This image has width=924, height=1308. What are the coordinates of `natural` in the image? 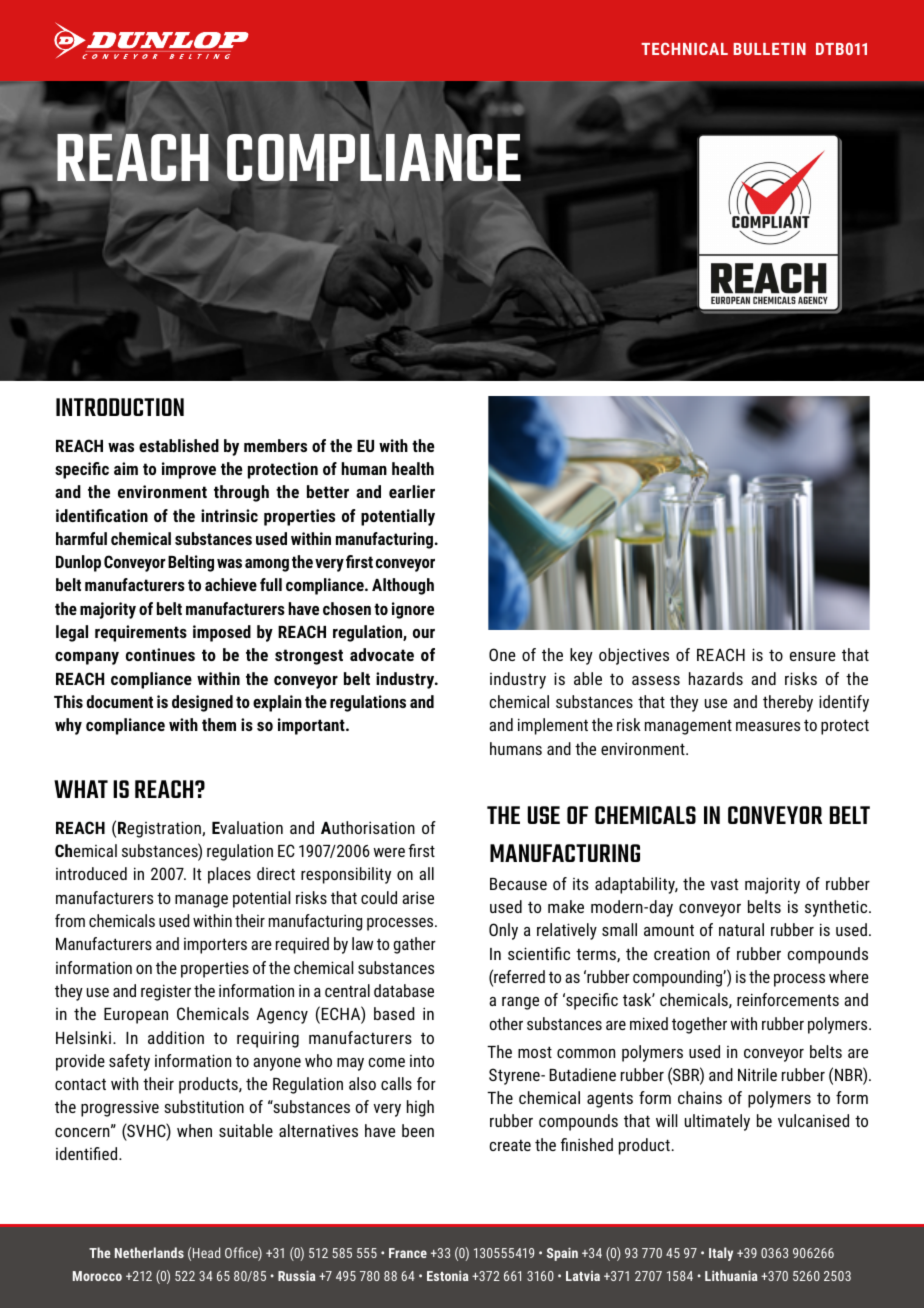 It's located at (741, 929).
